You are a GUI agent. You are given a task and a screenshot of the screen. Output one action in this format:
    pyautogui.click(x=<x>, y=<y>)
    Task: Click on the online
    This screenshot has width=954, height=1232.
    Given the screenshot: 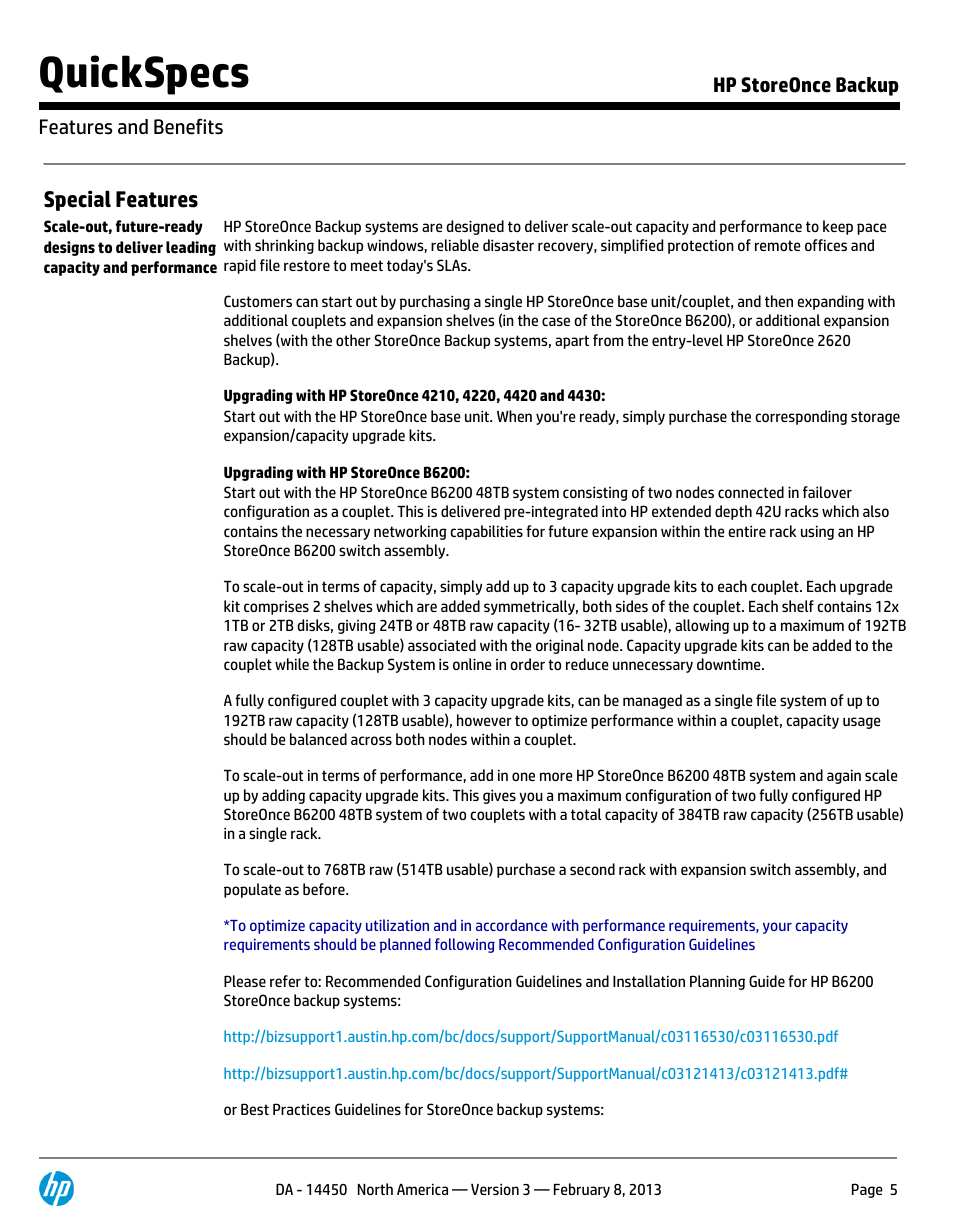 What is the action you would take?
    pyautogui.click(x=472, y=664)
